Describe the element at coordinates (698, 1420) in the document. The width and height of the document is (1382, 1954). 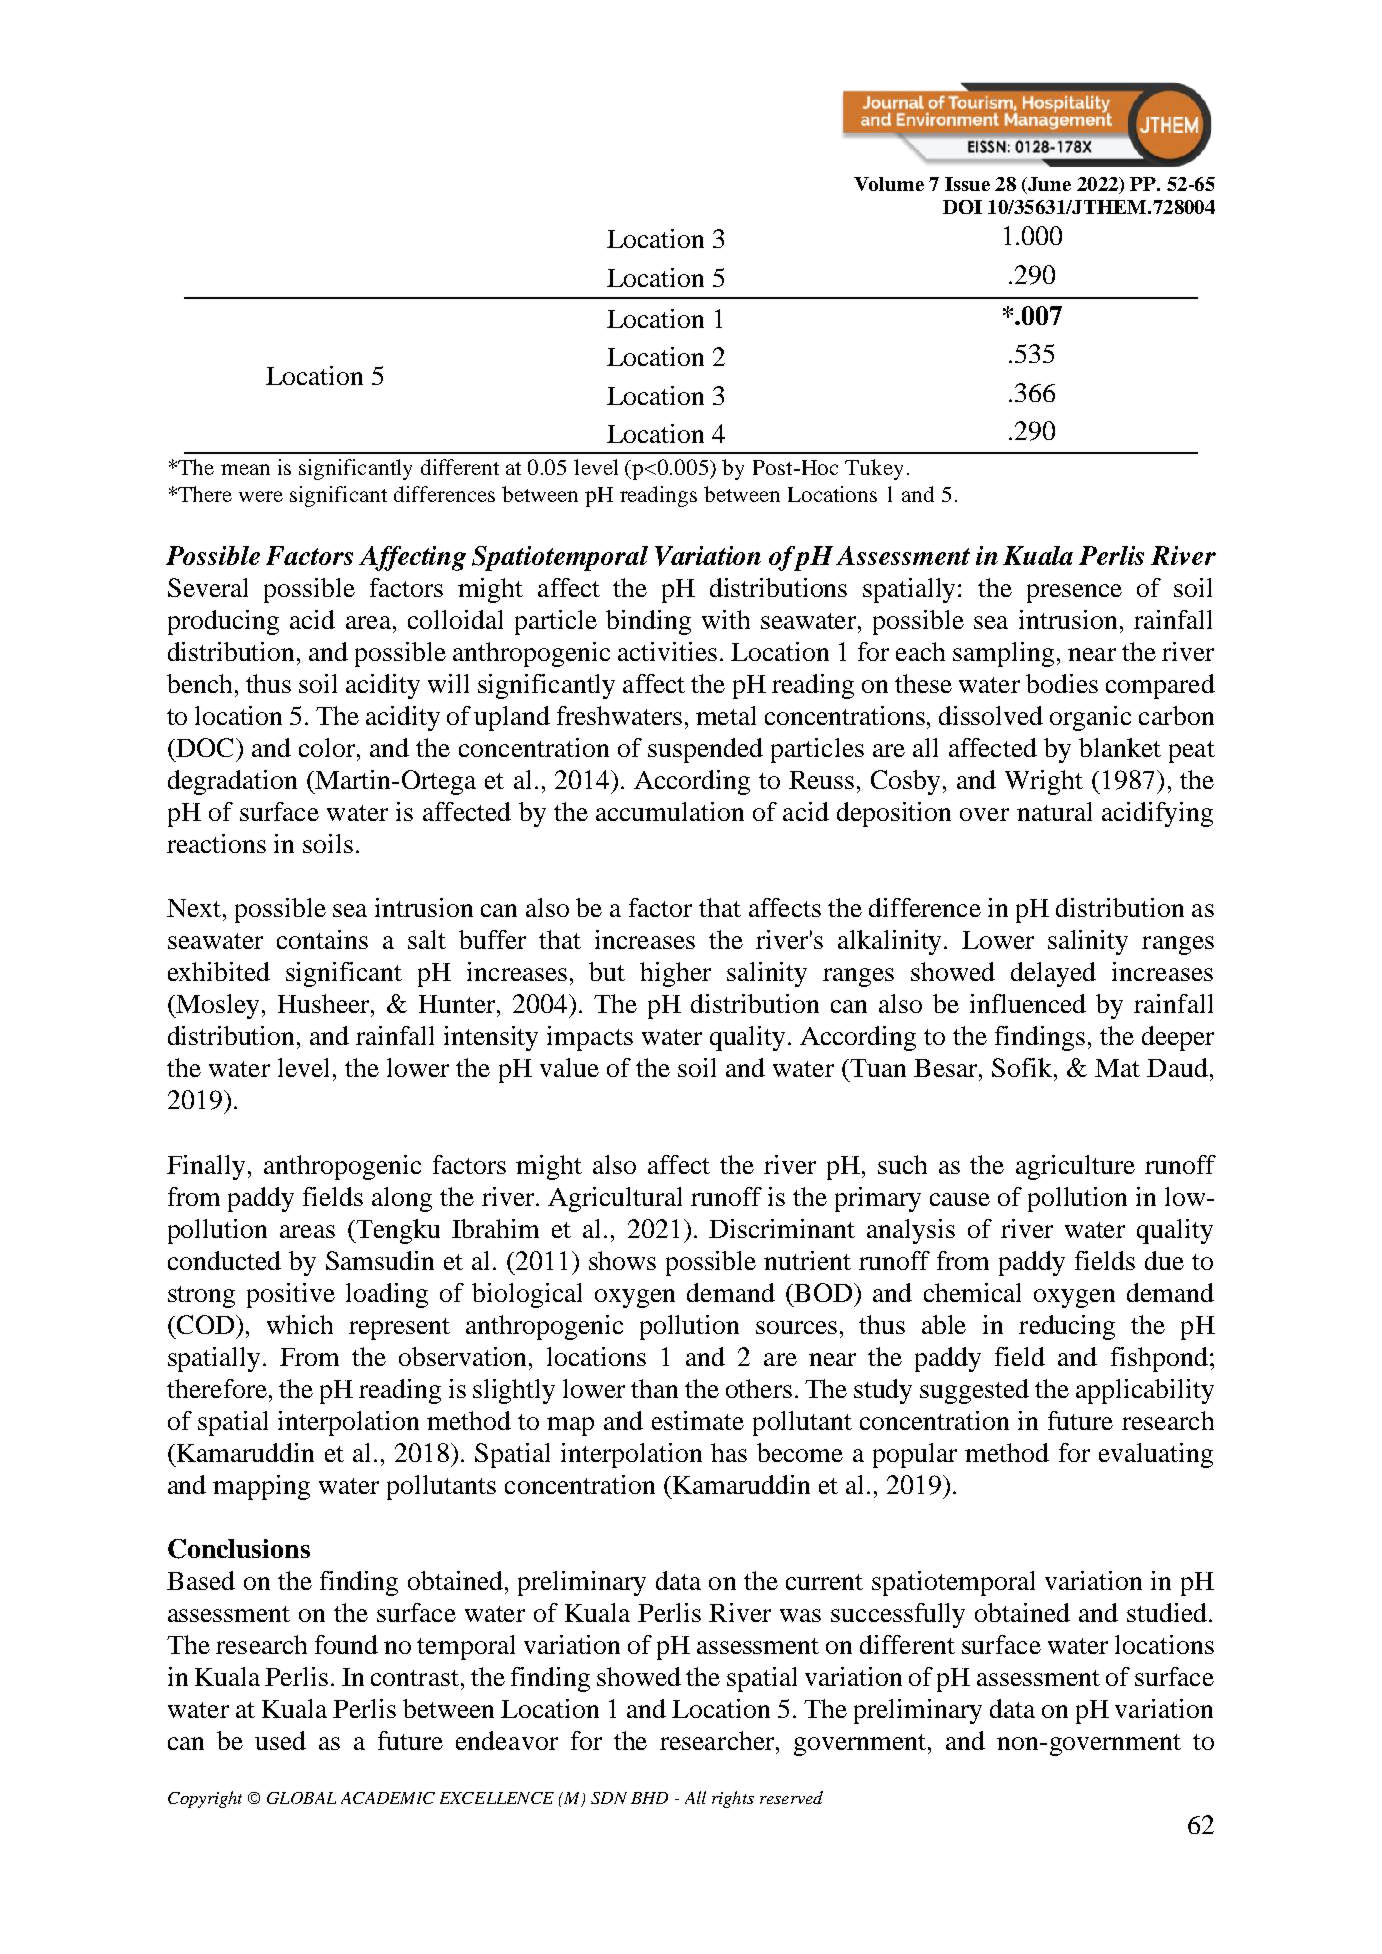
I see `estimate` at that location.
